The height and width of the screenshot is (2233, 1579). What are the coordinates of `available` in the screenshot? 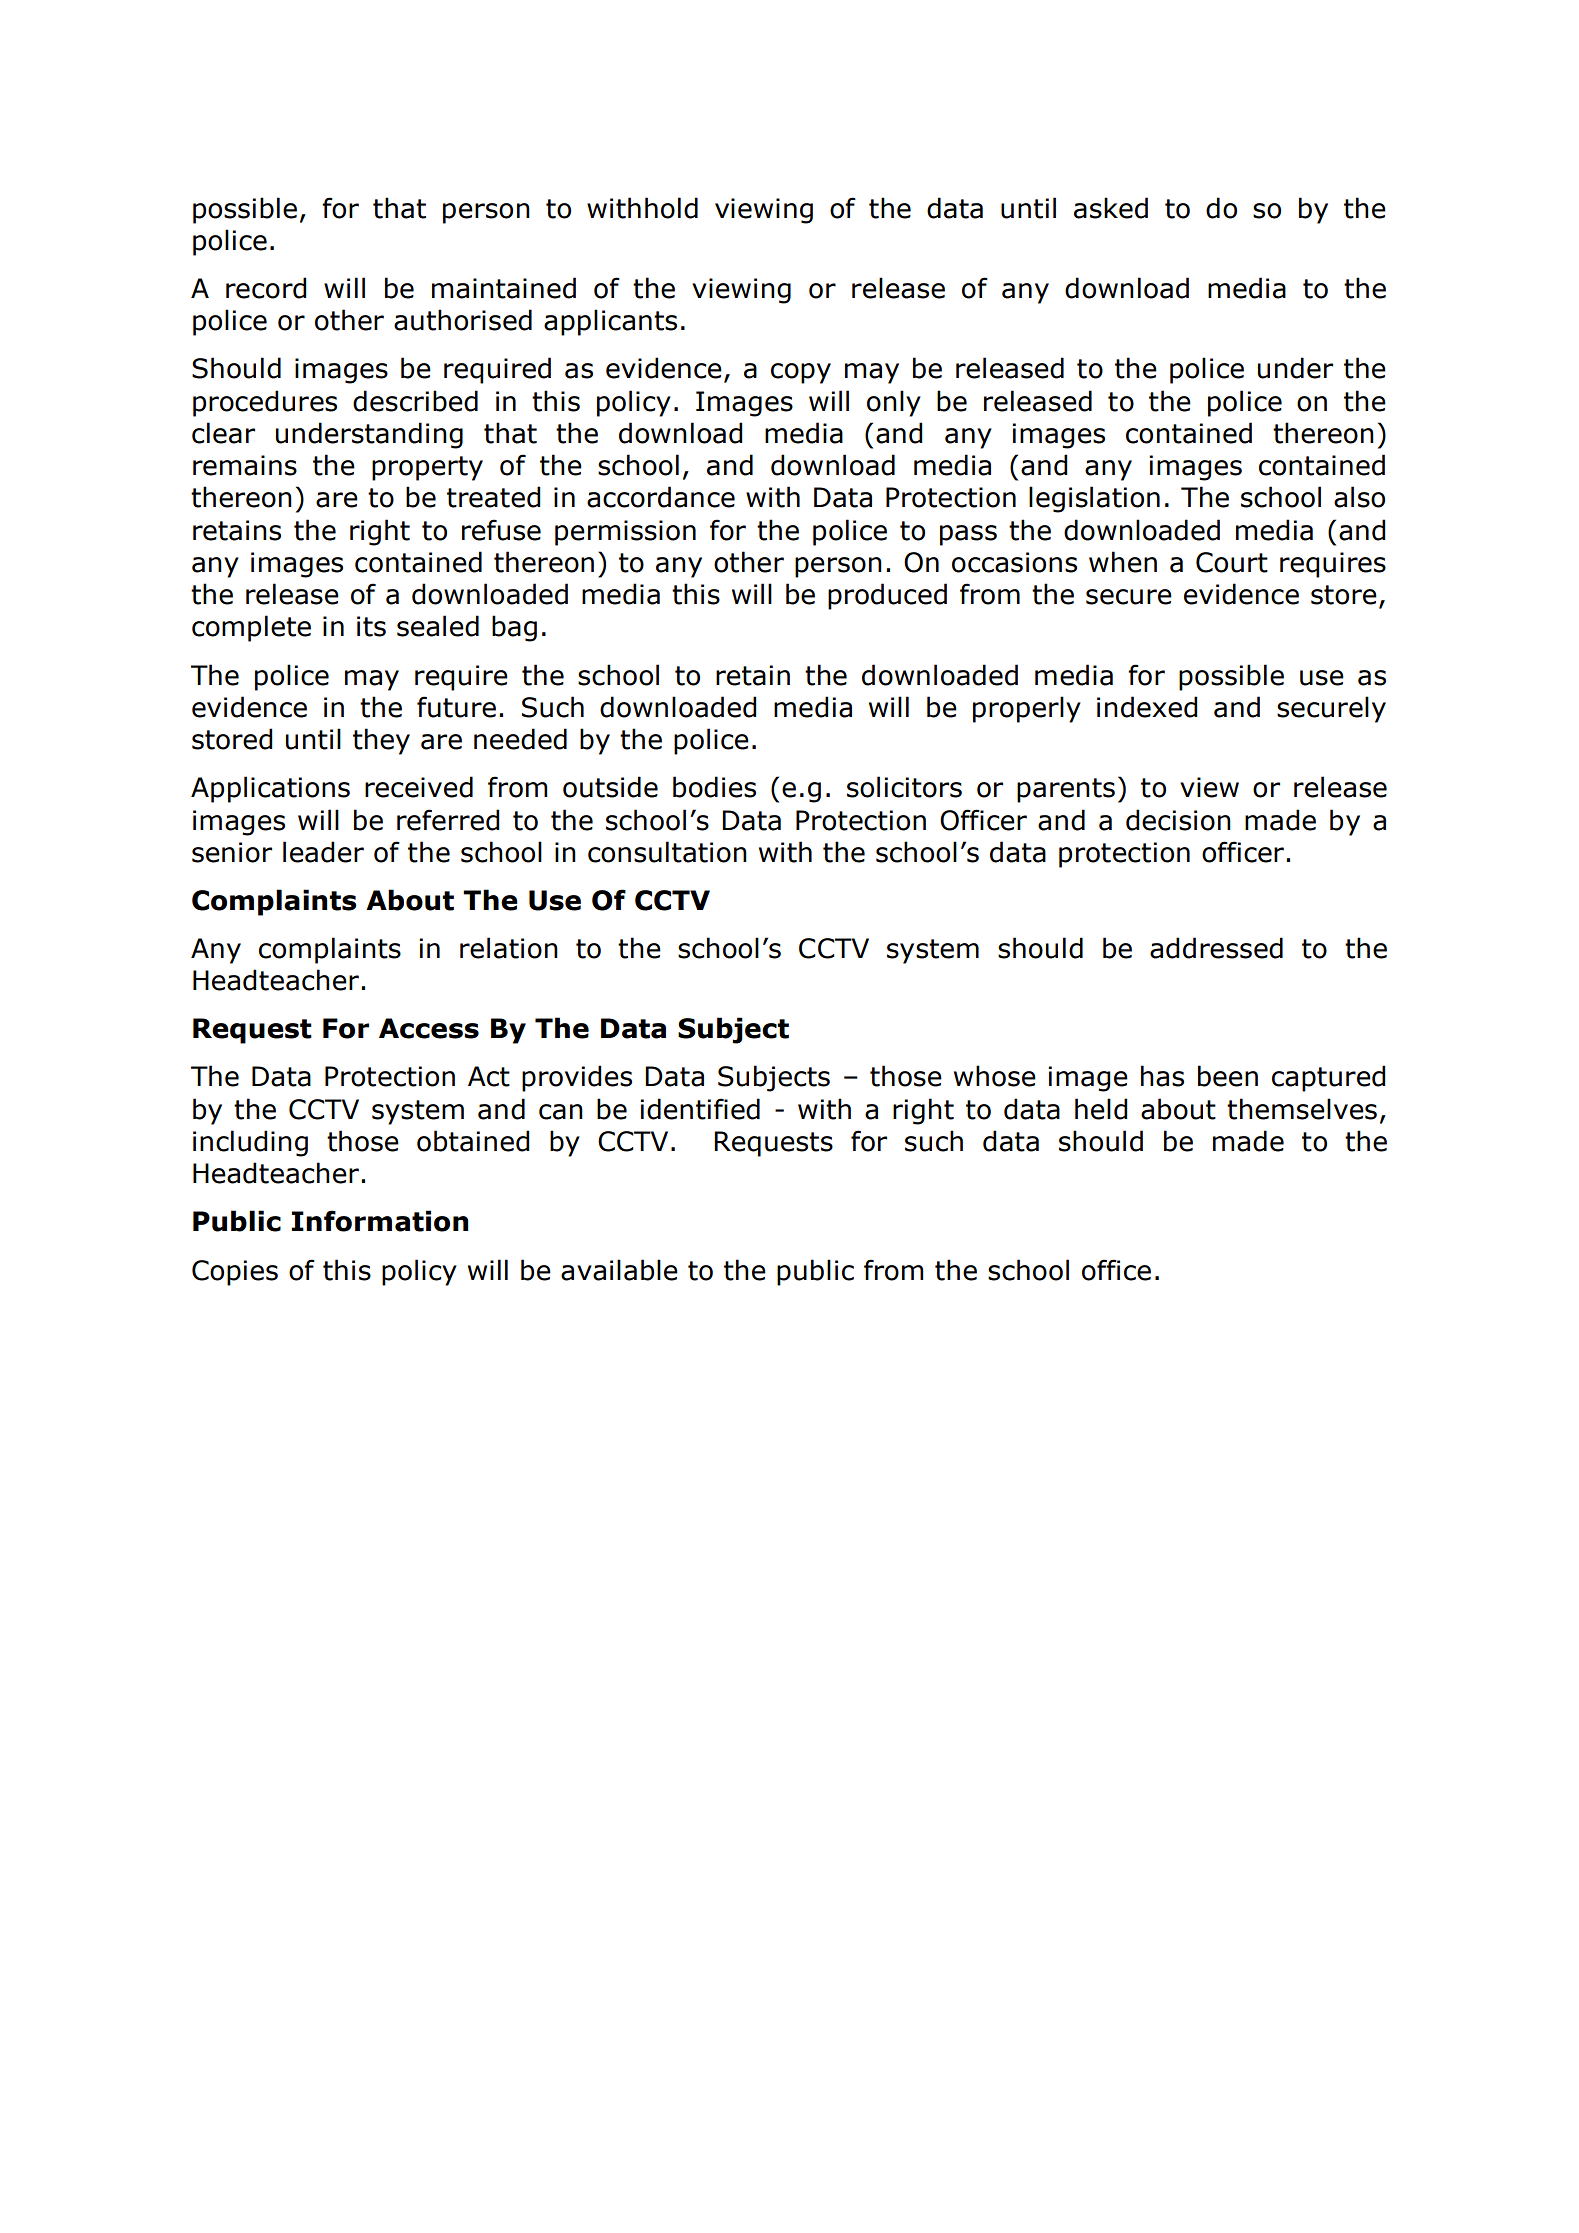 It's located at (619, 1270).
